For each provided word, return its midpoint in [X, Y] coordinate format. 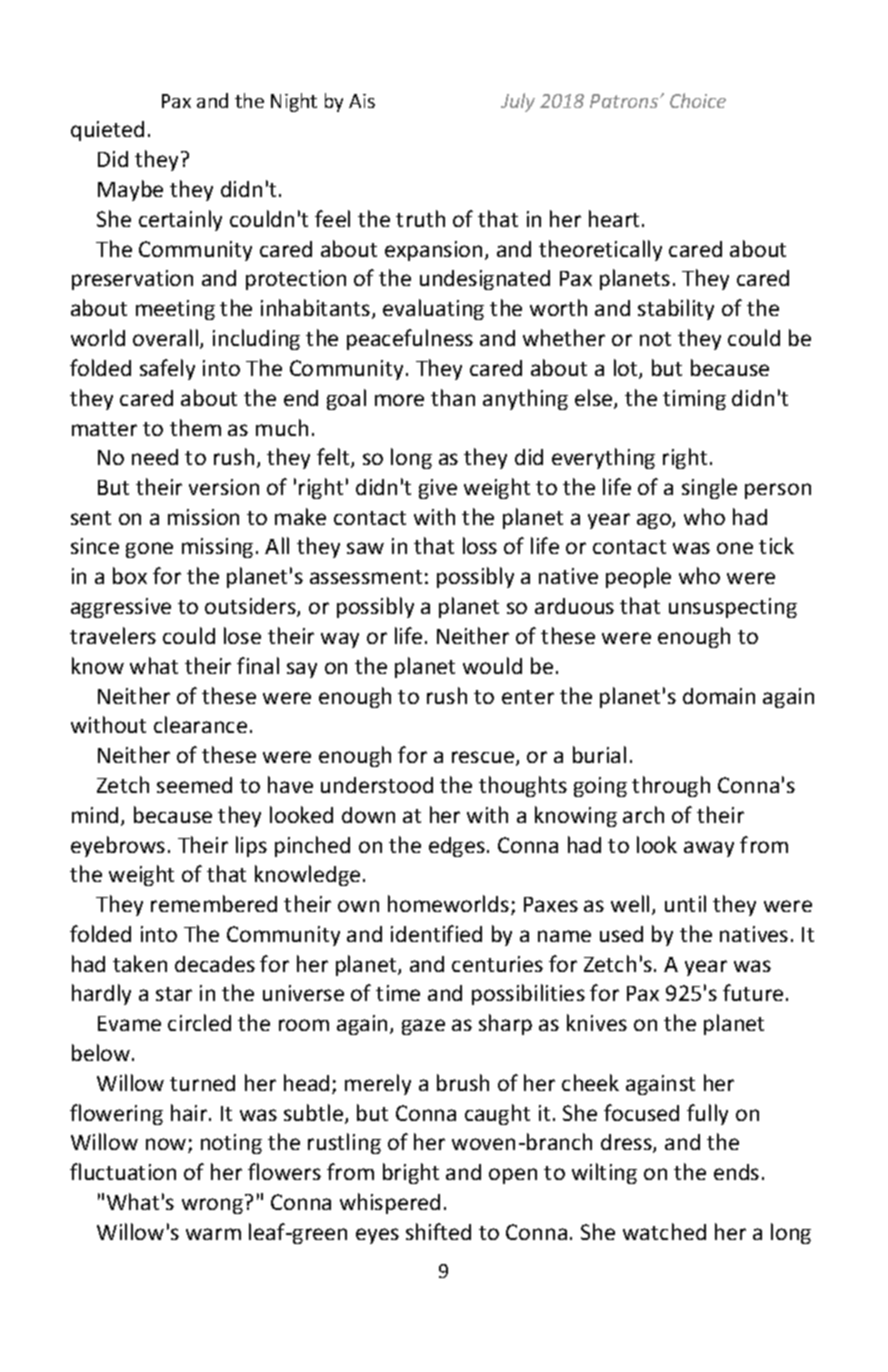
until [685, 903]
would [492, 665]
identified [436, 933]
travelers [113, 635]
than [453, 397]
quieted [107, 131]
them [195, 427]
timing [694, 400]
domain [719, 696]
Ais [362, 101]
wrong [212, 1206]
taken [140, 963]
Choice [698, 100]
